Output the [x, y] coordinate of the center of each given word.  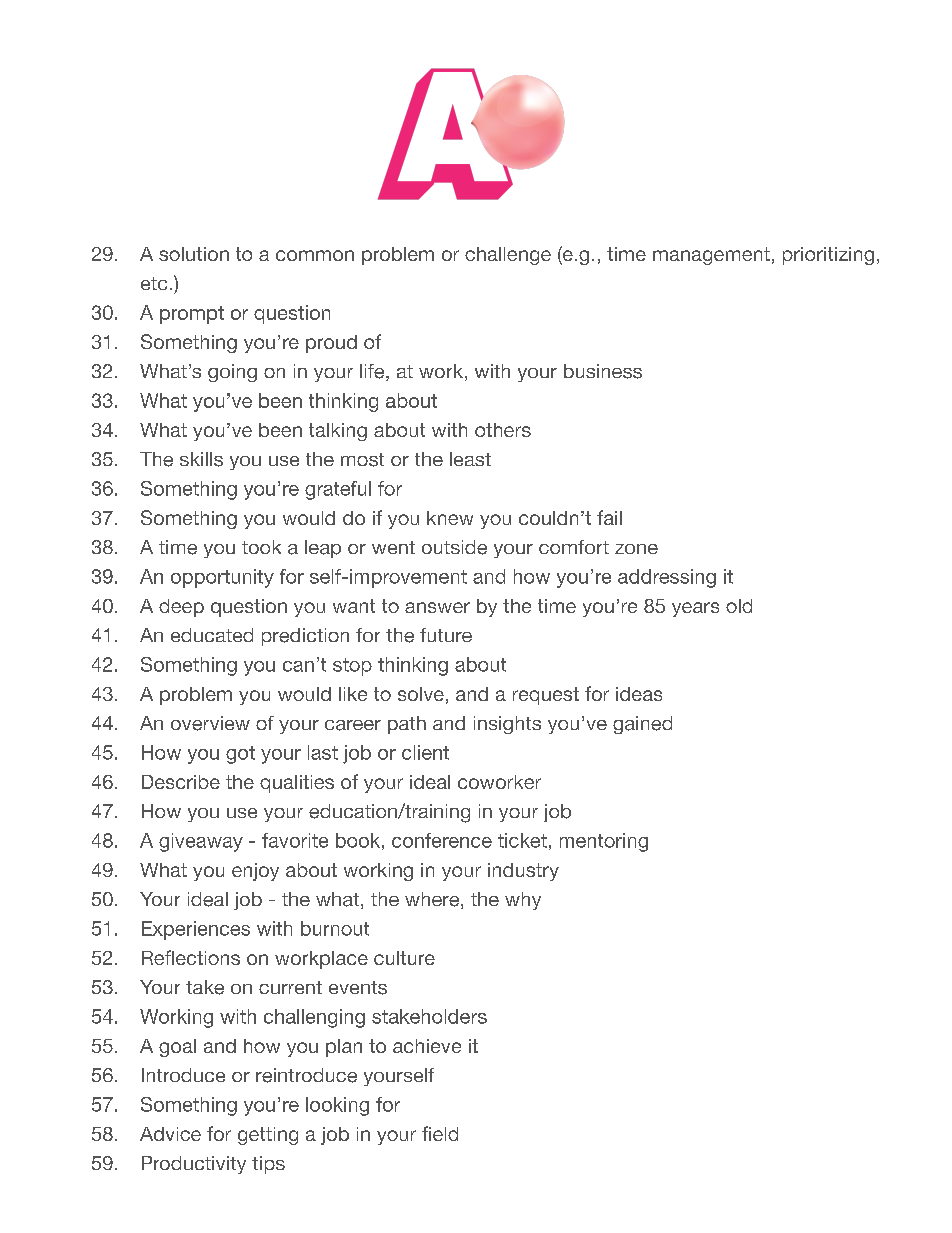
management [711, 256]
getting [268, 1136]
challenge [508, 256]
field [440, 1133]
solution [194, 254]
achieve [427, 1046]
